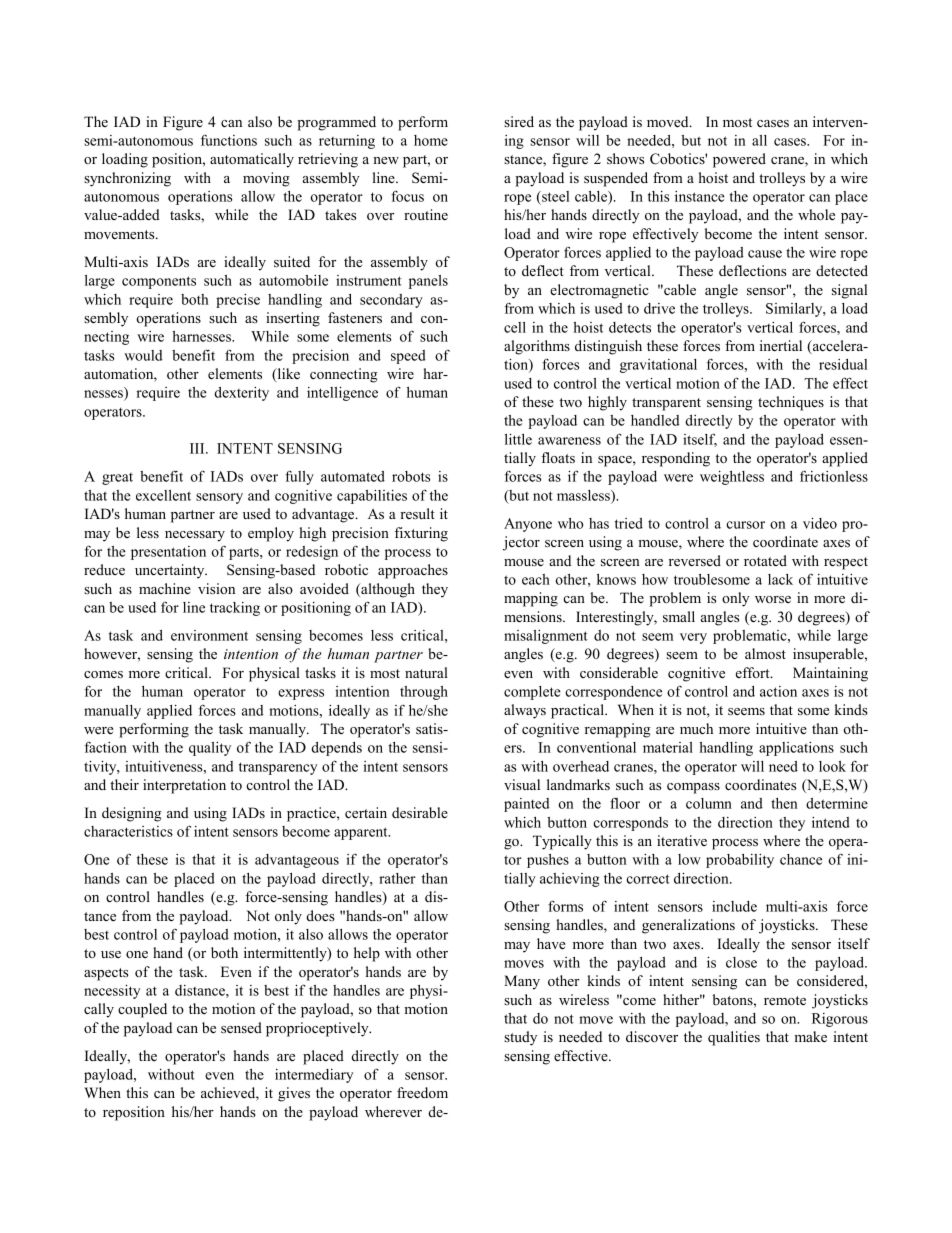  Describe the element at coordinates (198, 448) in the screenshot. I see `III` at that location.
